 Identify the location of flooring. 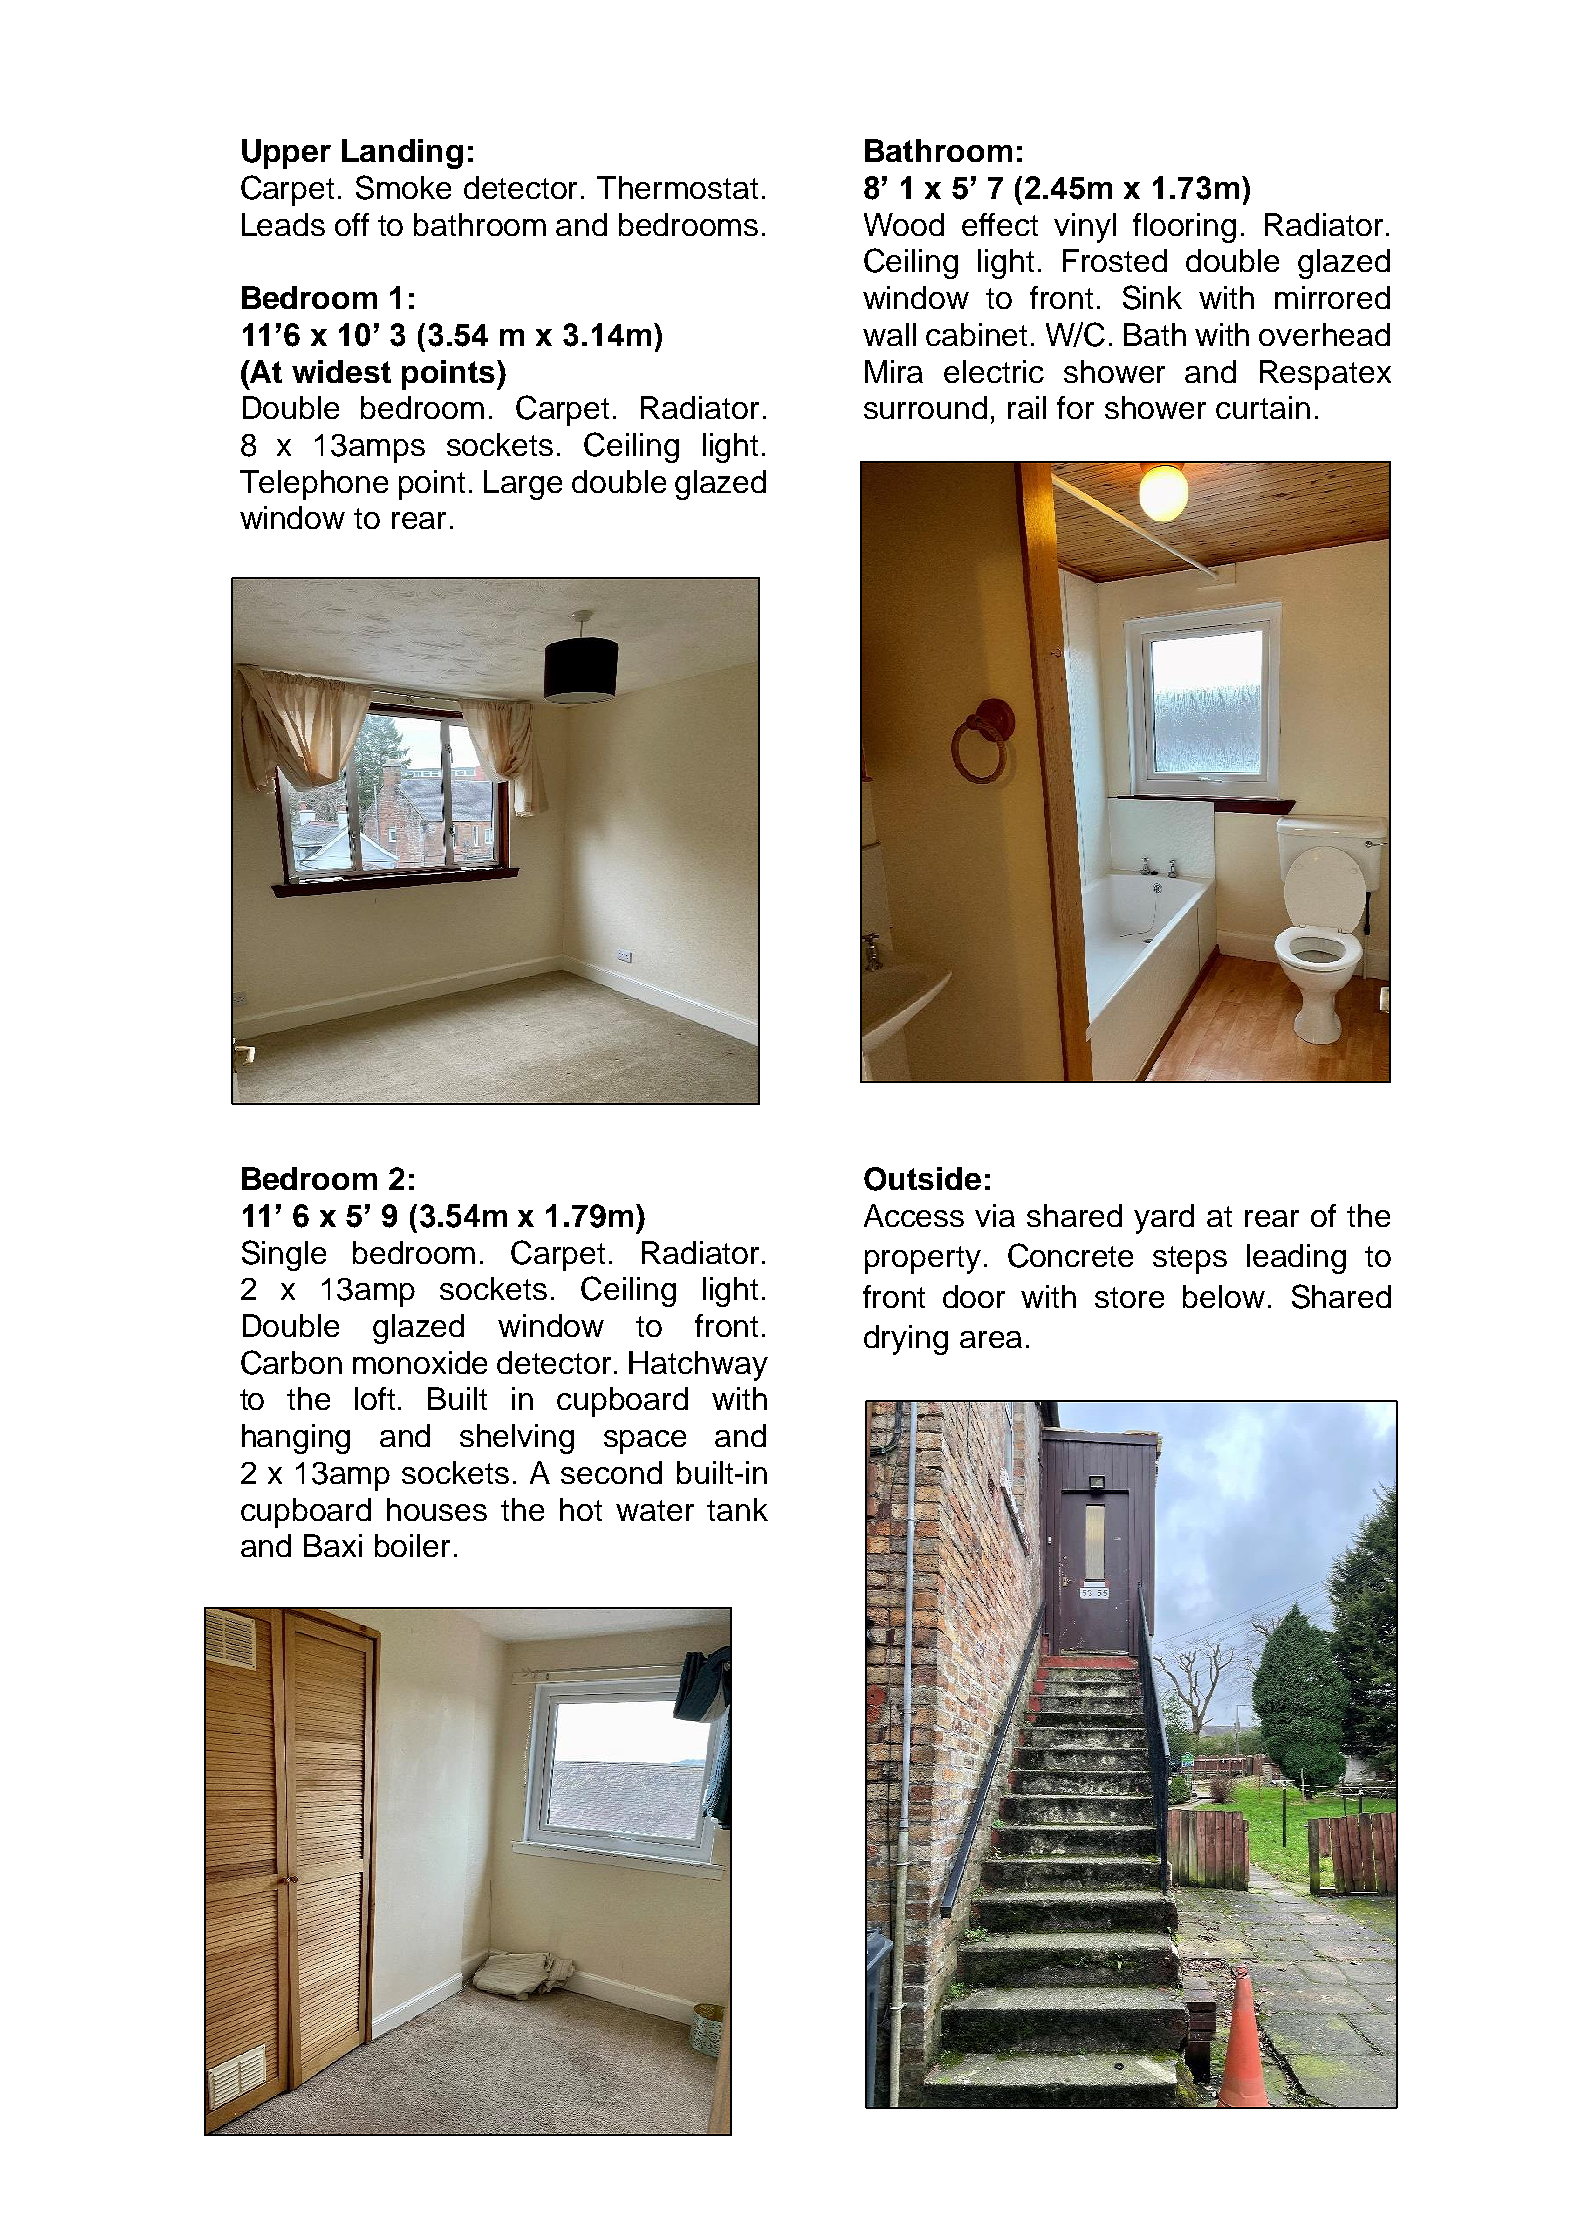
(1184, 228).
